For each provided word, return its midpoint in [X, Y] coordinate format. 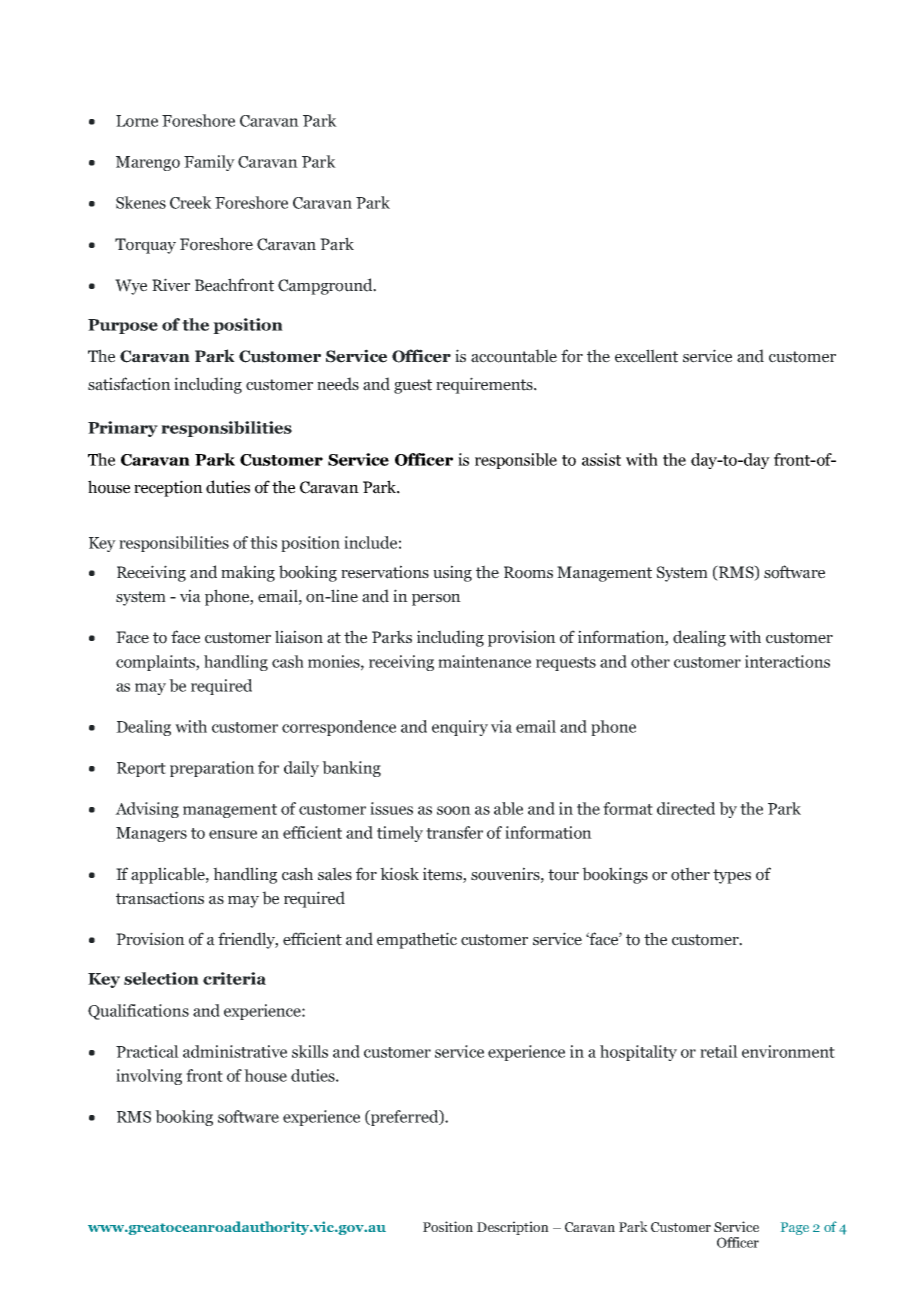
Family [209, 163]
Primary [123, 429]
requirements [485, 385]
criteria [234, 978]
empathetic [417, 940]
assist [601, 459]
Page [795, 1228]
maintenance [484, 661]
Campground [326, 286]
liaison [299, 637]
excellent [646, 356]
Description [513, 1228]
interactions [787, 661]
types [732, 876]
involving [149, 1077]
